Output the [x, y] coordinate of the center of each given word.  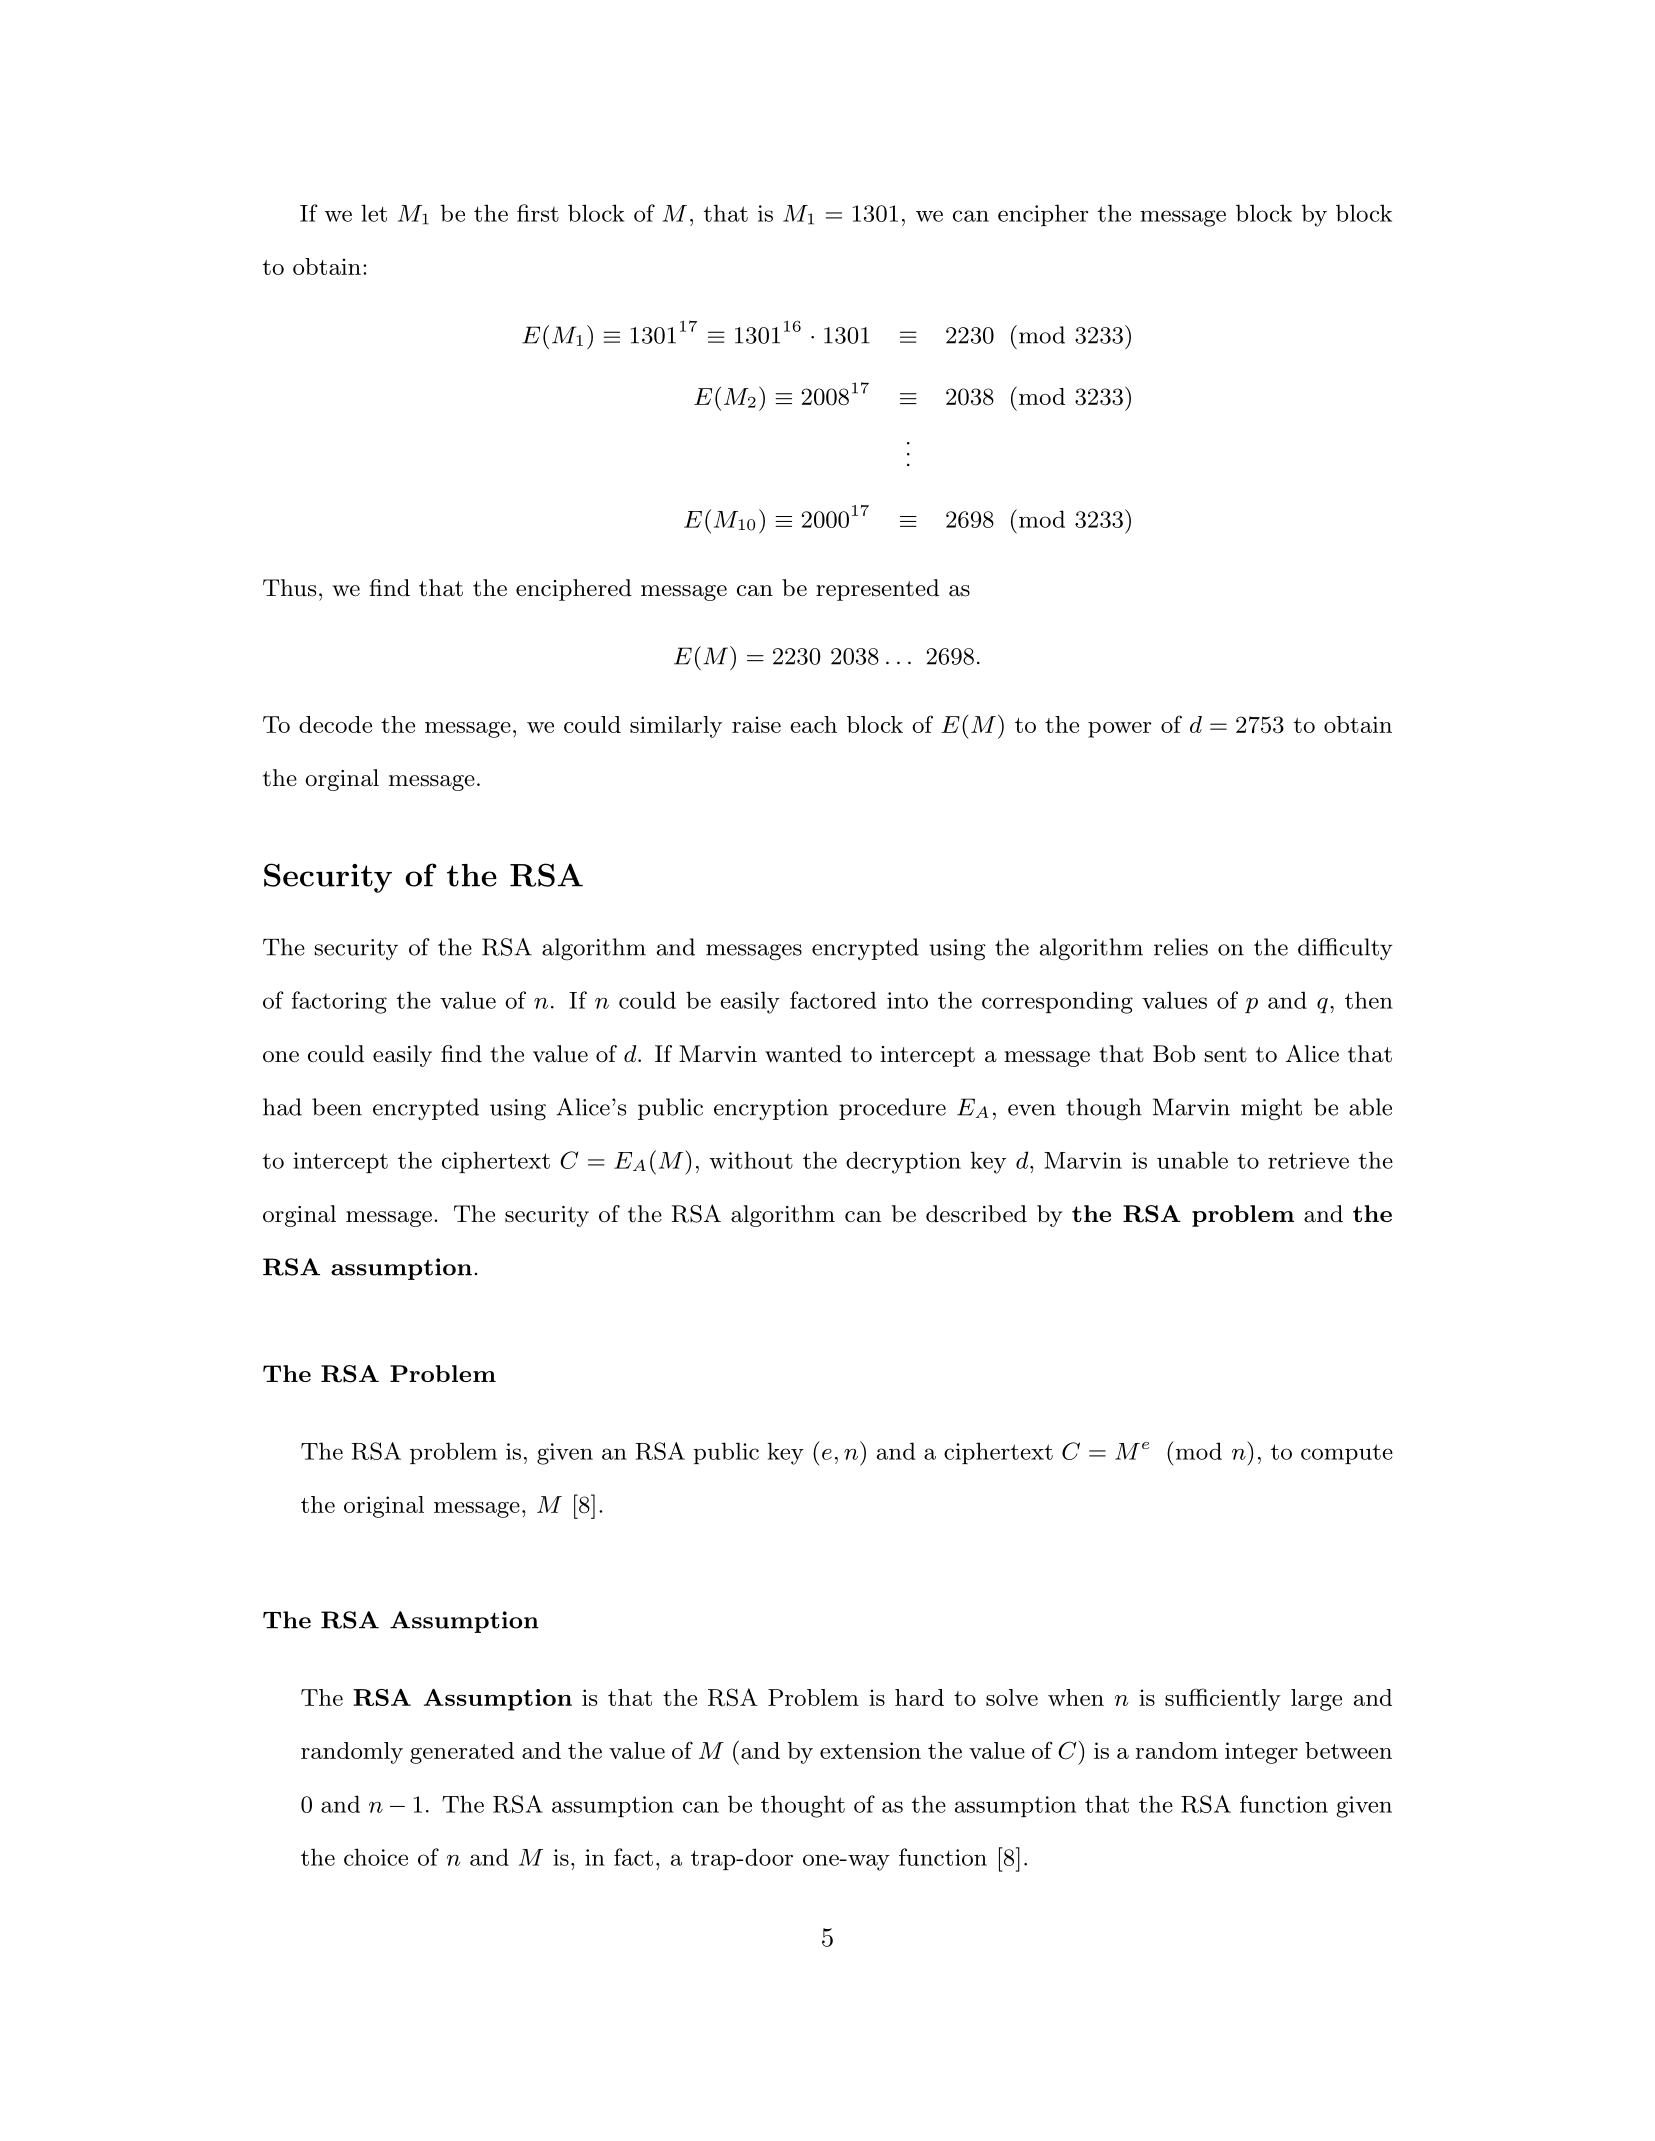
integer [1261, 1753]
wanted [803, 1054]
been [337, 1107]
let [374, 213]
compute [1347, 1454]
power [1120, 730]
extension [870, 1750]
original [384, 1507]
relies [1181, 947]
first [538, 213]
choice [376, 1857]
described [976, 1214]
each [813, 724]
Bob [1174, 1054]
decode [335, 724]
